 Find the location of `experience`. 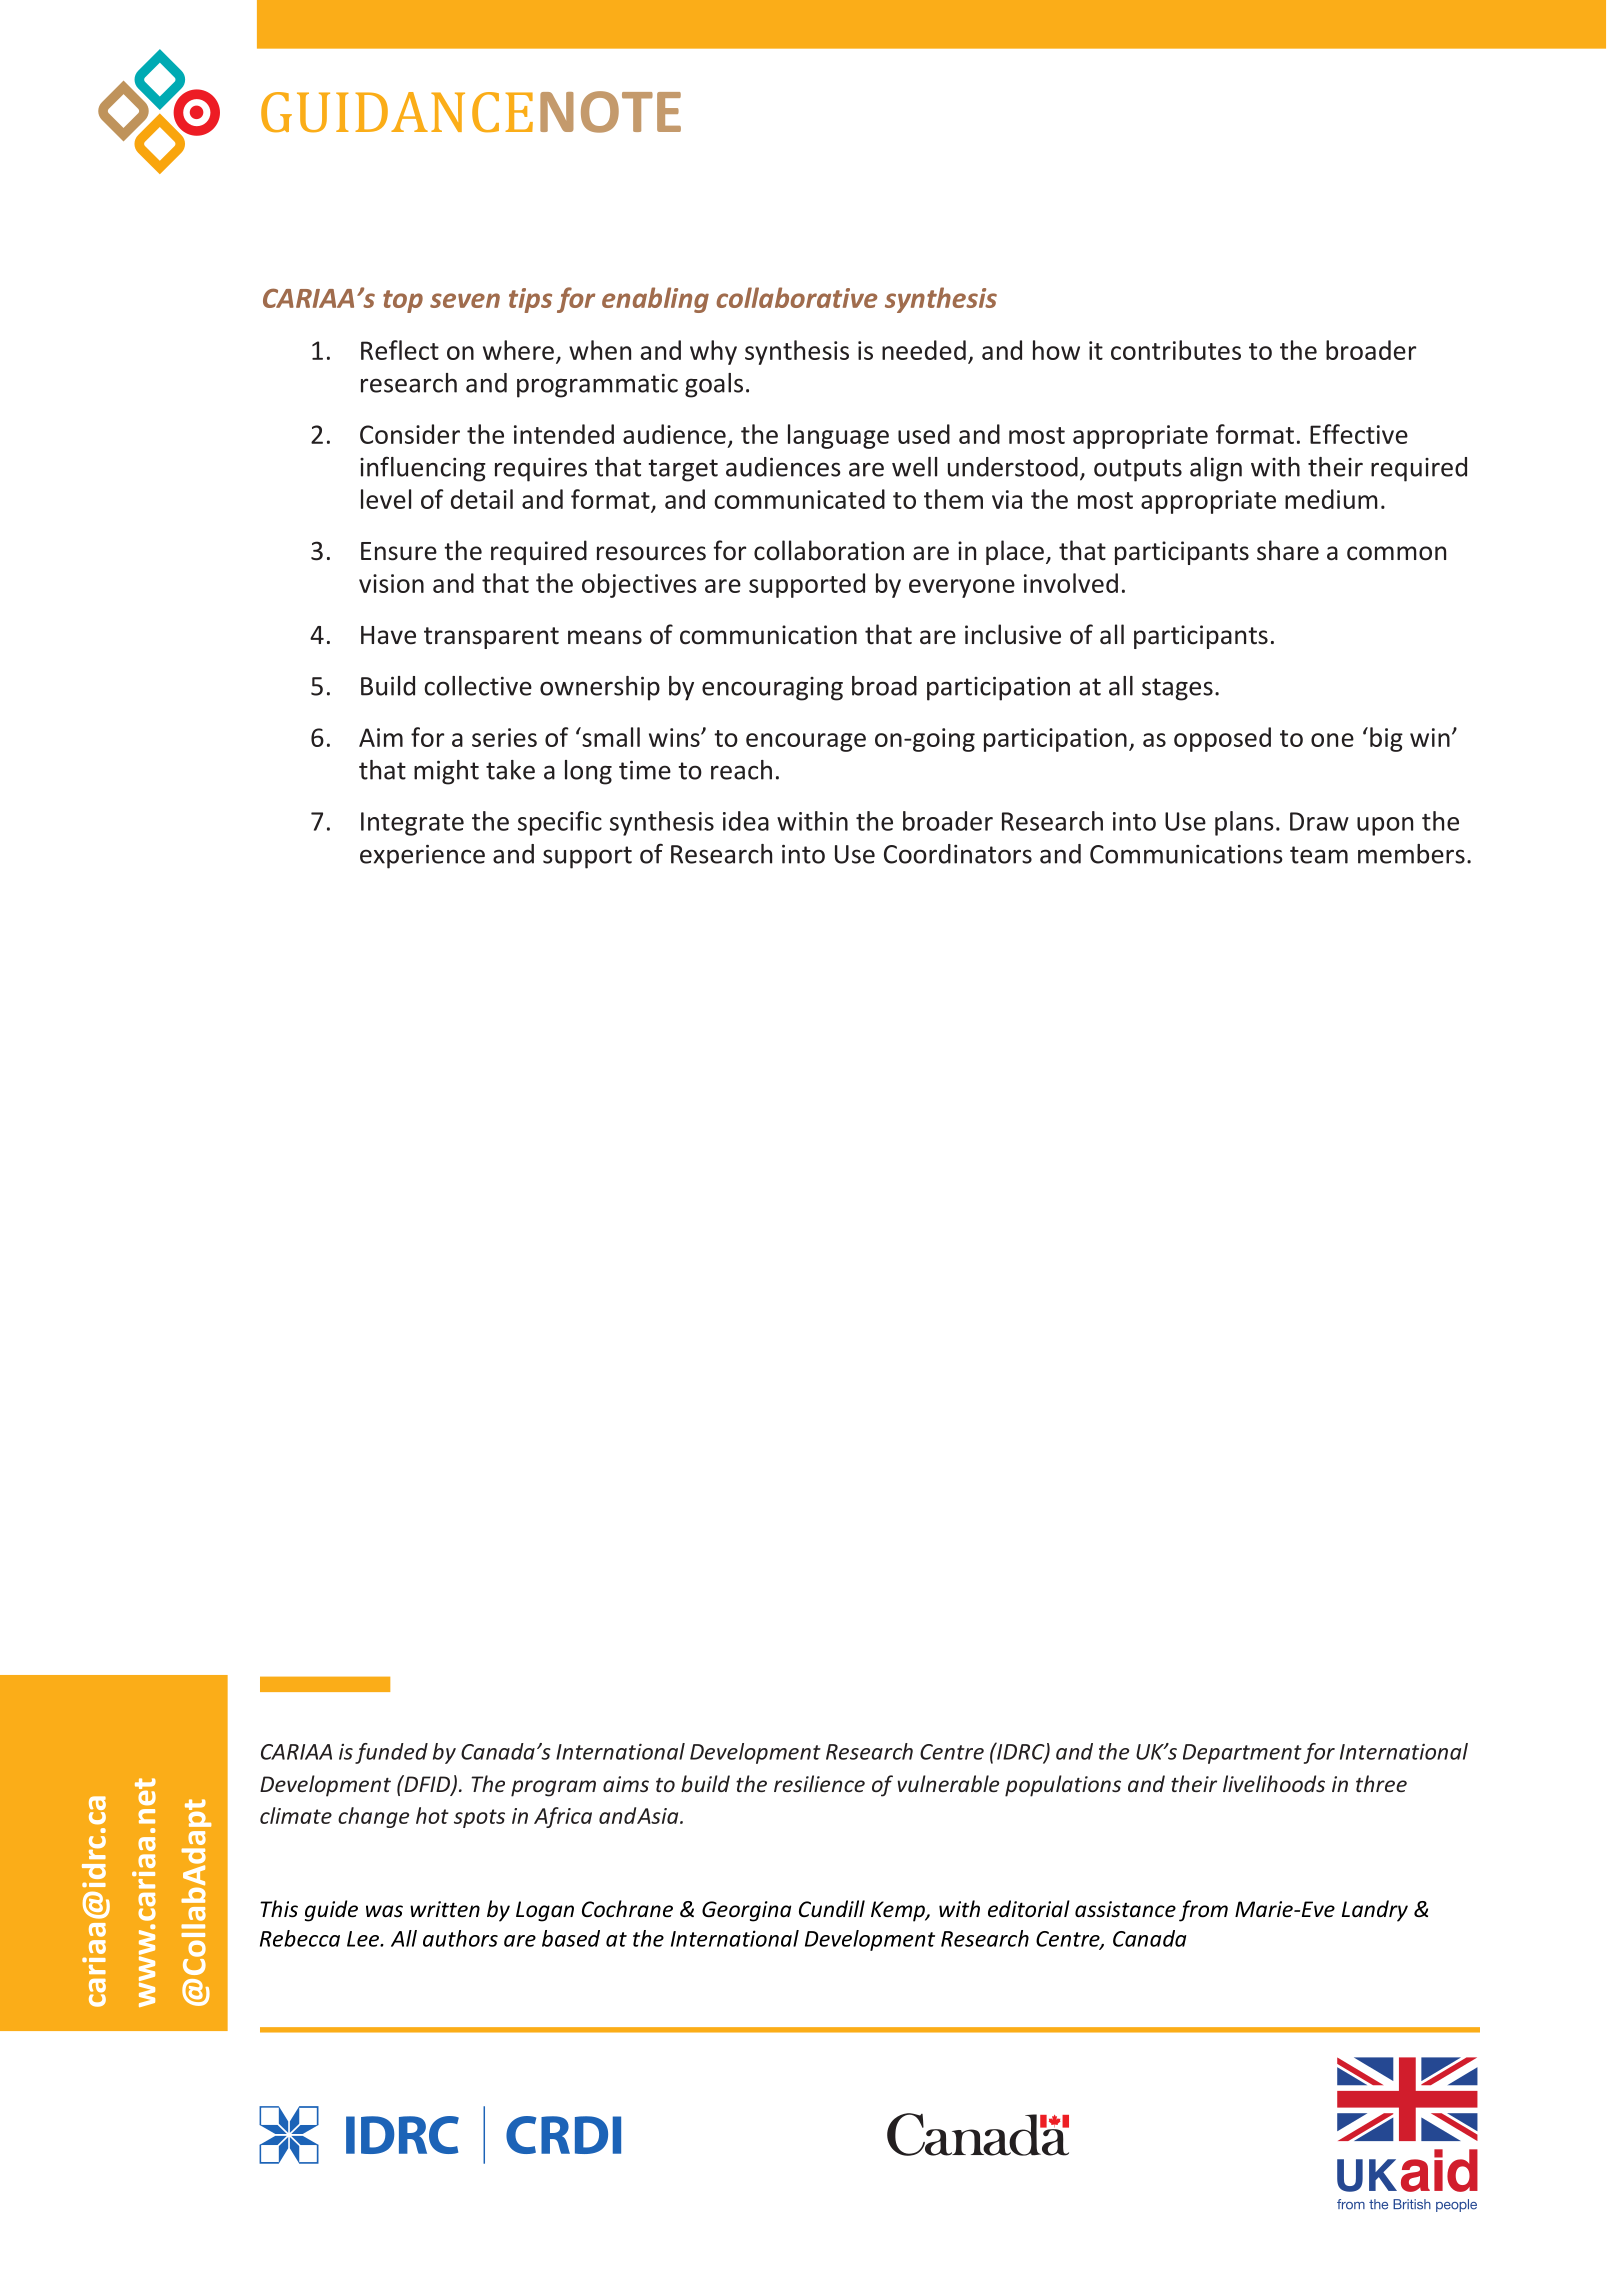

experience is located at coordinates (422, 856).
